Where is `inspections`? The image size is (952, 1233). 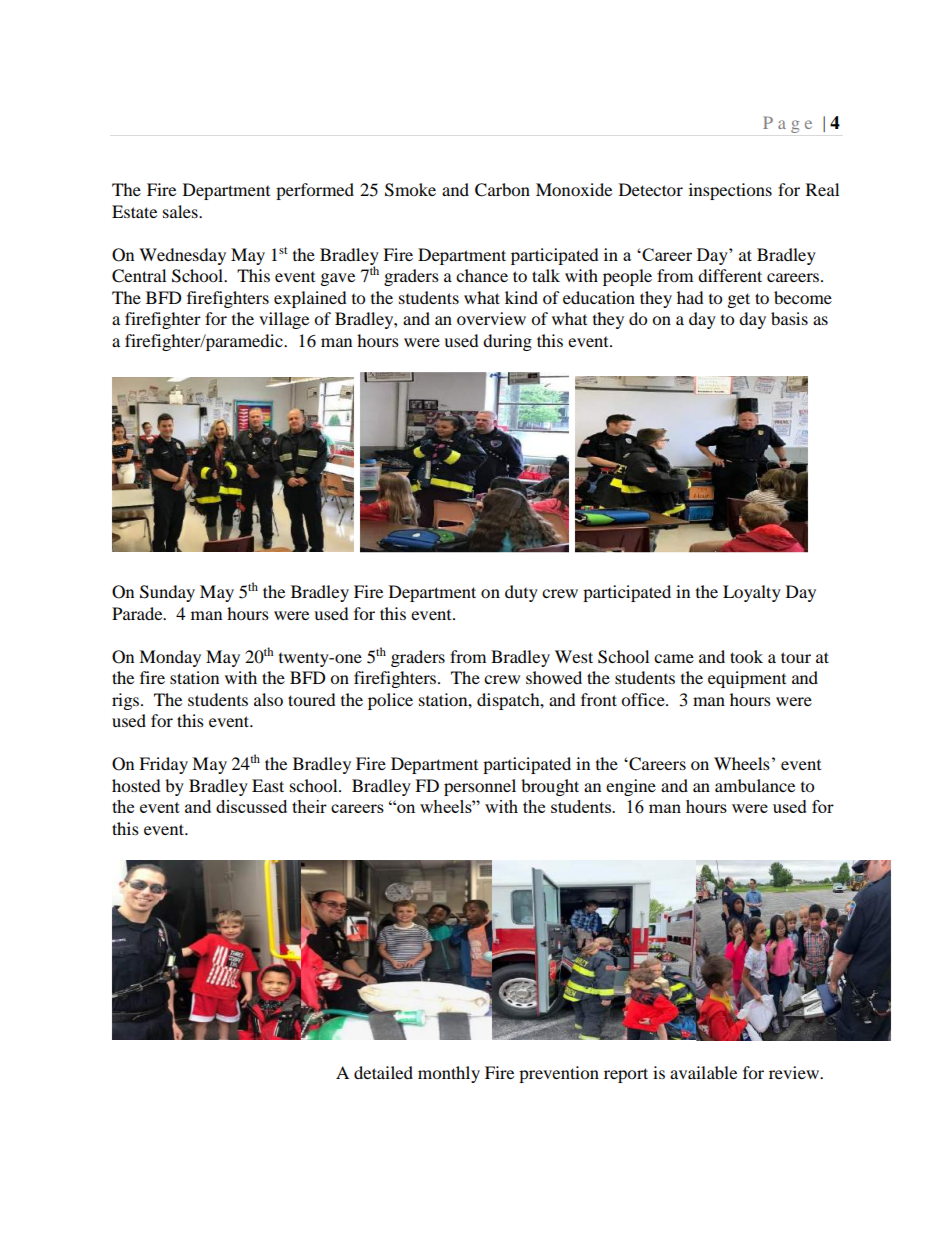 inspections is located at coordinates (730, 191).
